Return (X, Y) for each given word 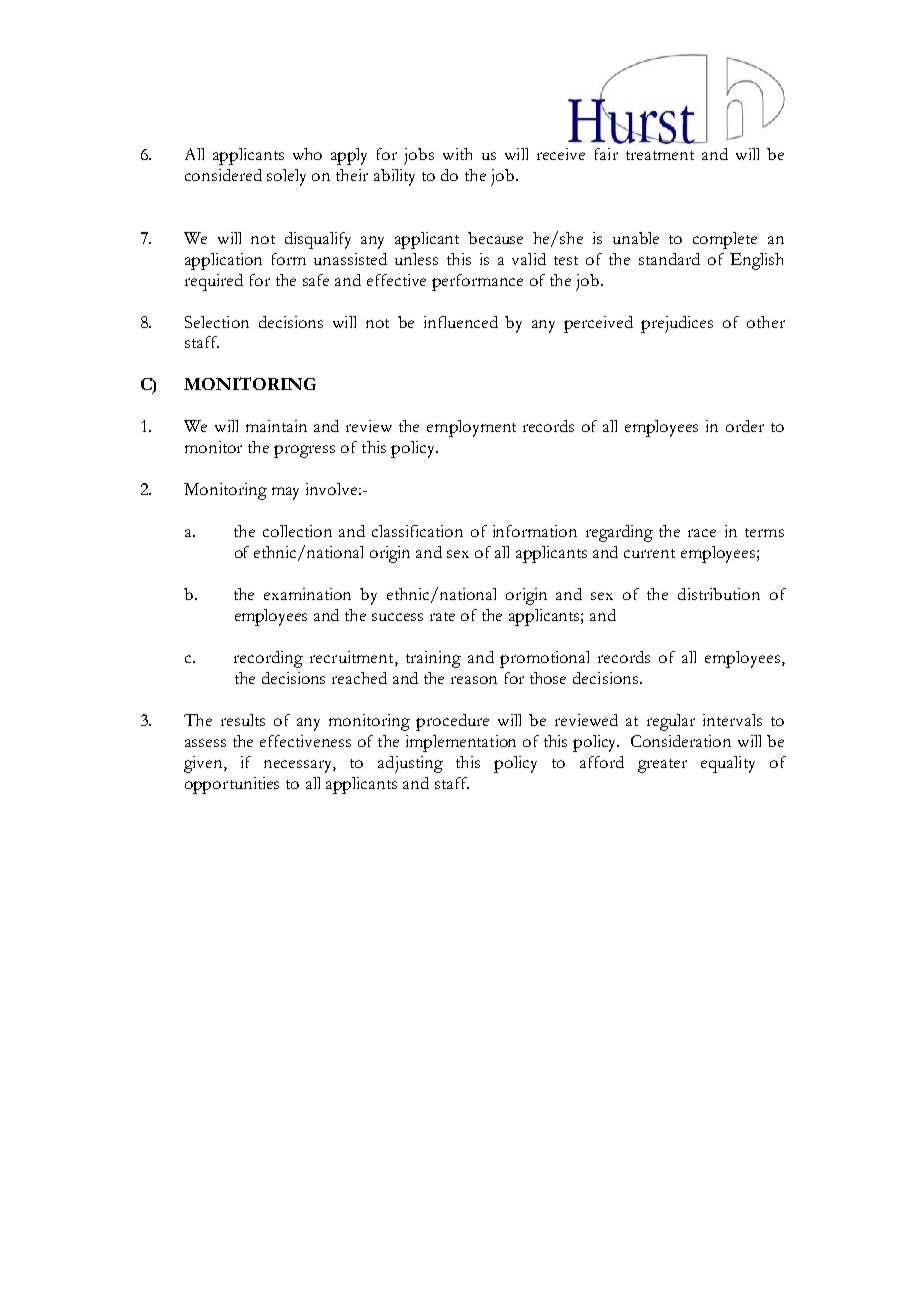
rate (442, 616)
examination (307, 594)
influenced (461, 322)
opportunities (232, 785)
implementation (461, 743)
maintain (276, 426)
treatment (660, 155)
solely (286, 177)
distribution (719, 594)
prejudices (677, 324)
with (457, 154)
